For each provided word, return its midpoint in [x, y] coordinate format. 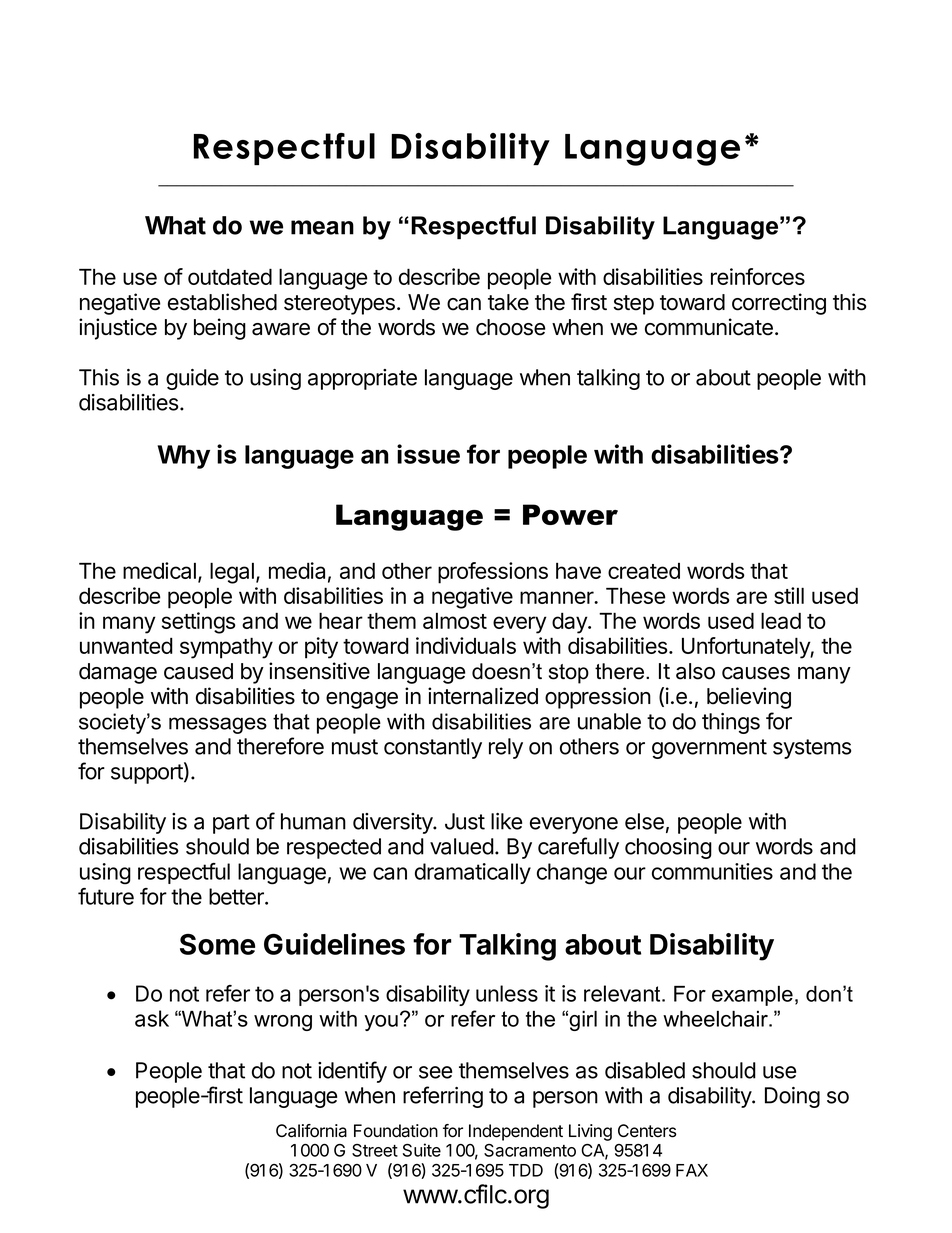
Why [183, 457]
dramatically [473, 873]
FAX [692, 1170]
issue [428, 454]
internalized [483, 696]
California [311, 1131]
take [508, 302]
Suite [422, 1150]
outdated [230, 276]
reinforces [758, 276]
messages [218, 725]
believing [749, 698]
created [644, 571]
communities [712, 871]
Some [217, 944]
